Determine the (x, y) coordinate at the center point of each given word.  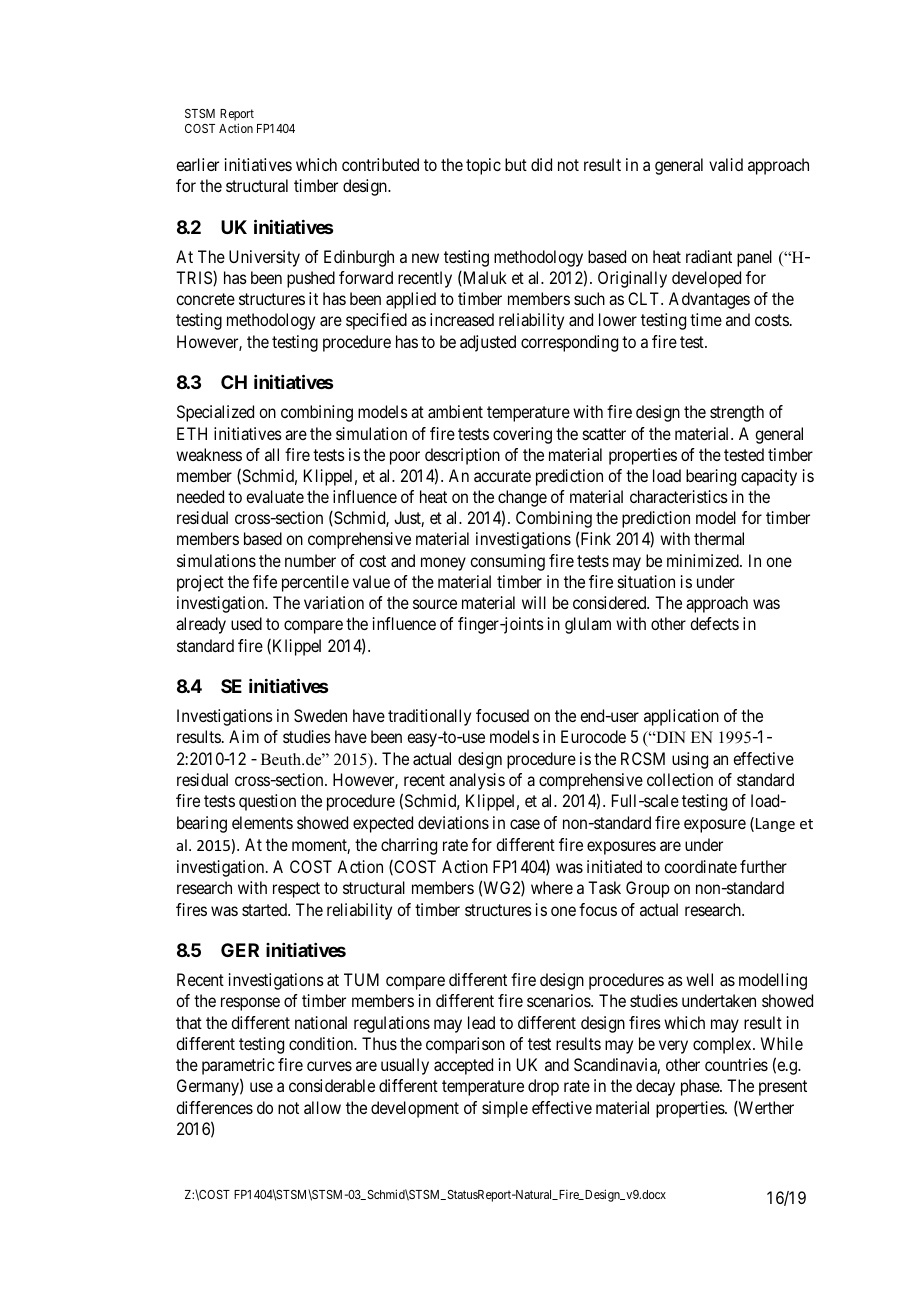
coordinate (700, 866)
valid (726, 164)
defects (714, 623)
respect (296, 890)
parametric (238, 1066)
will (534, 602)
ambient (455, 411)
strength (737, 413)
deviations (453, 822)
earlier (197, 164)
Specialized (215, 413)
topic (483, 166)
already (201, 625)
